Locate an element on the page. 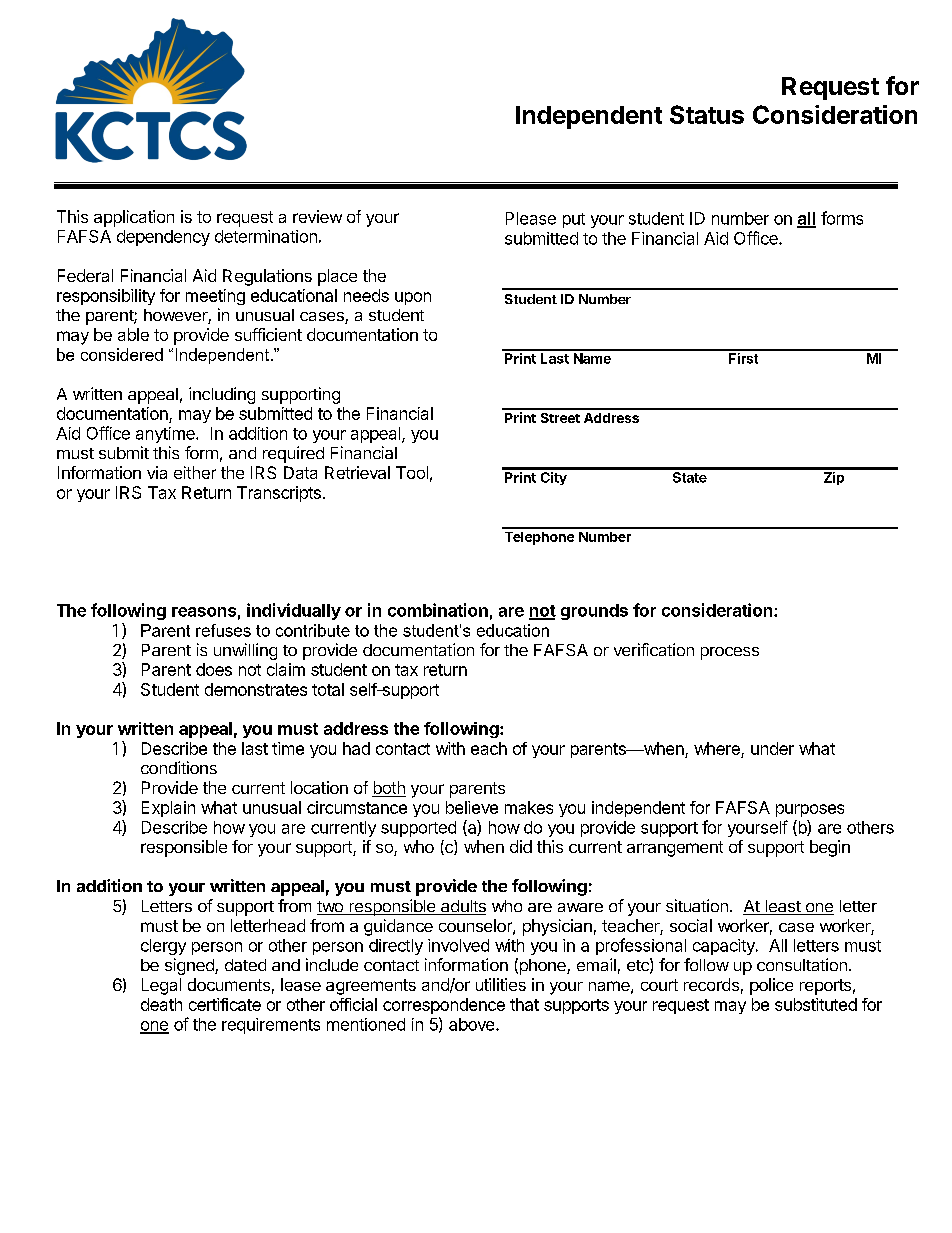 The image size is (952, 1233). put is located at coordinates (574, 220).
